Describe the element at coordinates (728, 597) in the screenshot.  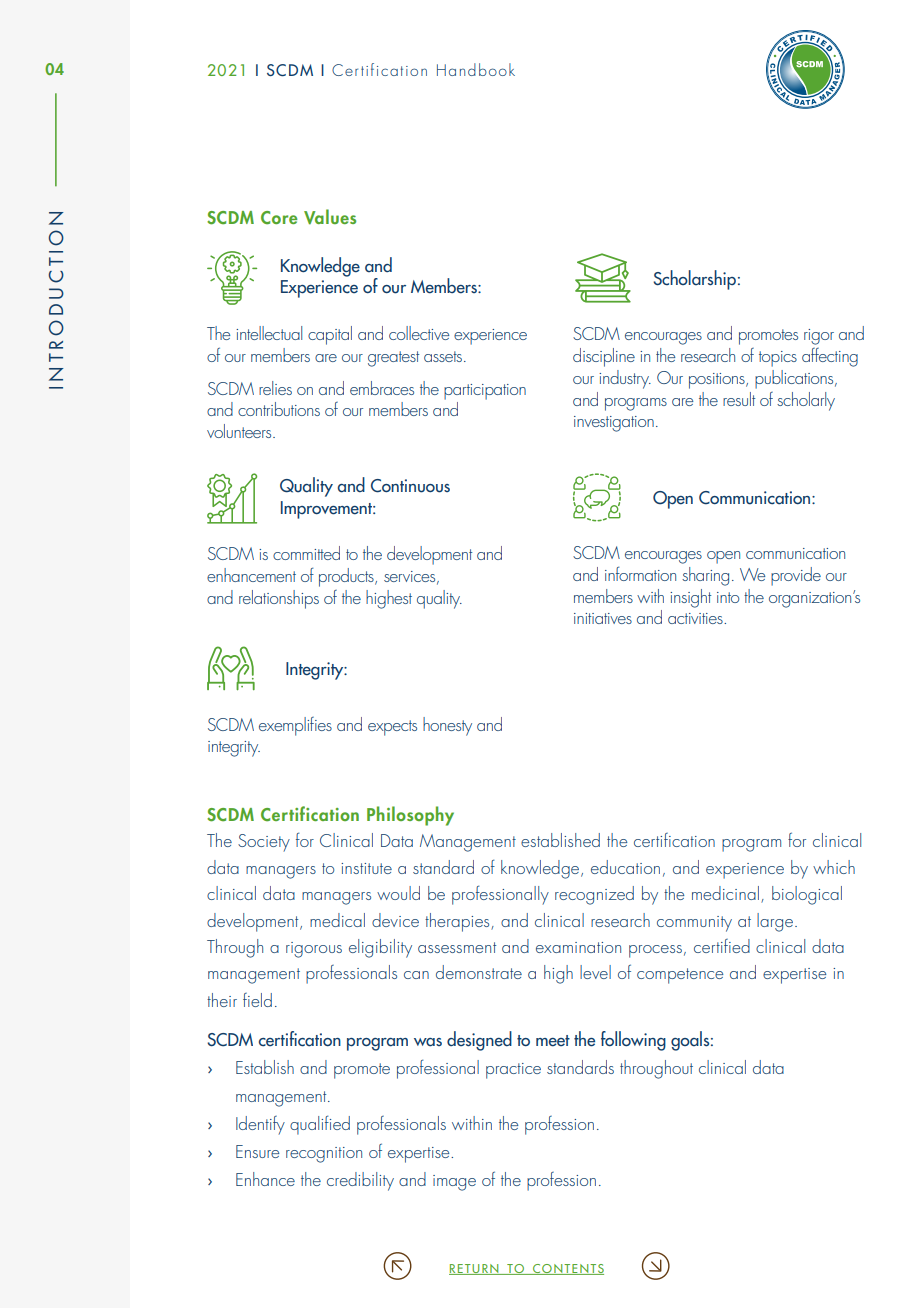
I see `into` at that location.
